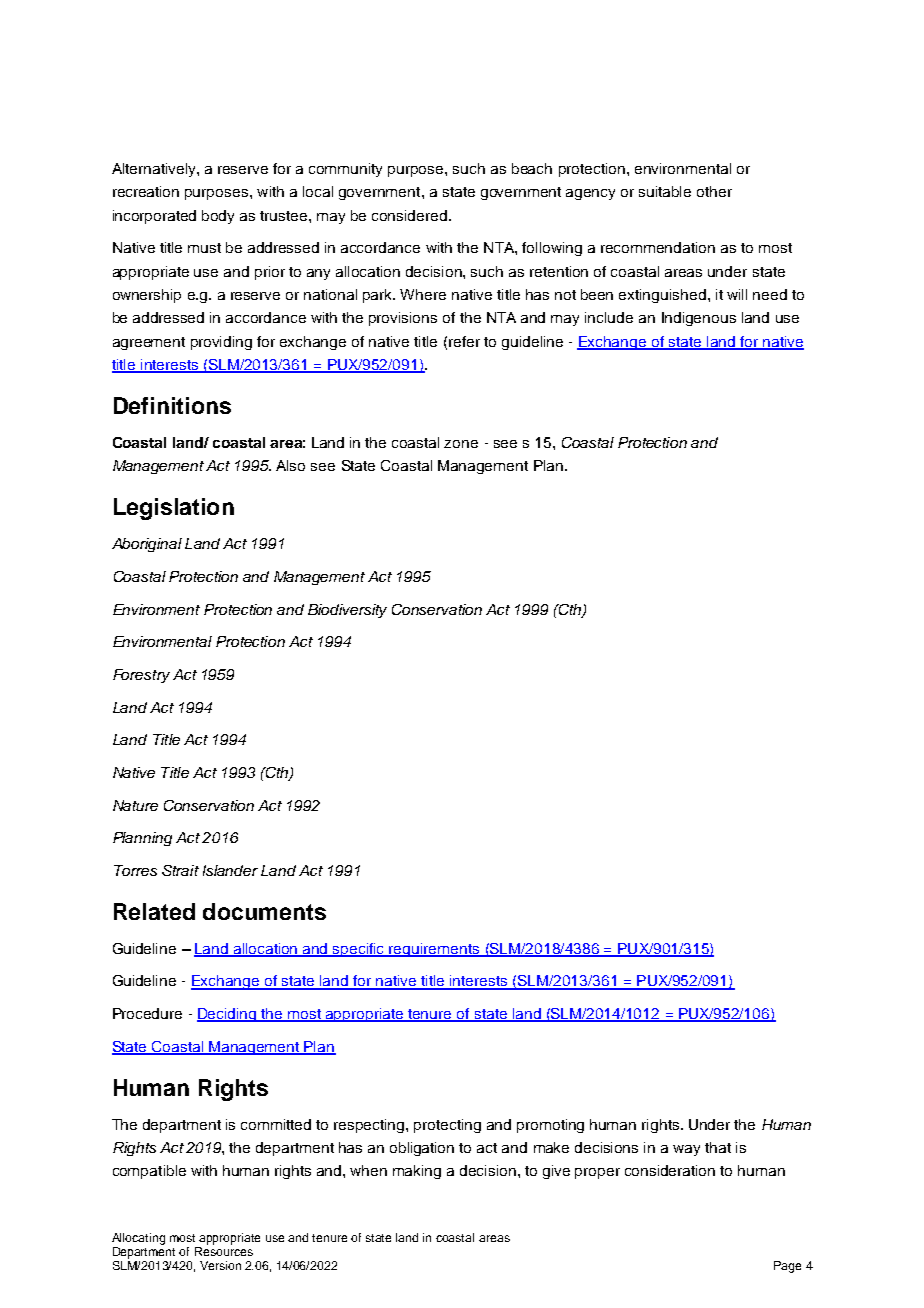 The width and height of the screenshot is (924, 1308). Describe the element at coordinates (409, 215) in the screenshot. I see `considered` at that location.
